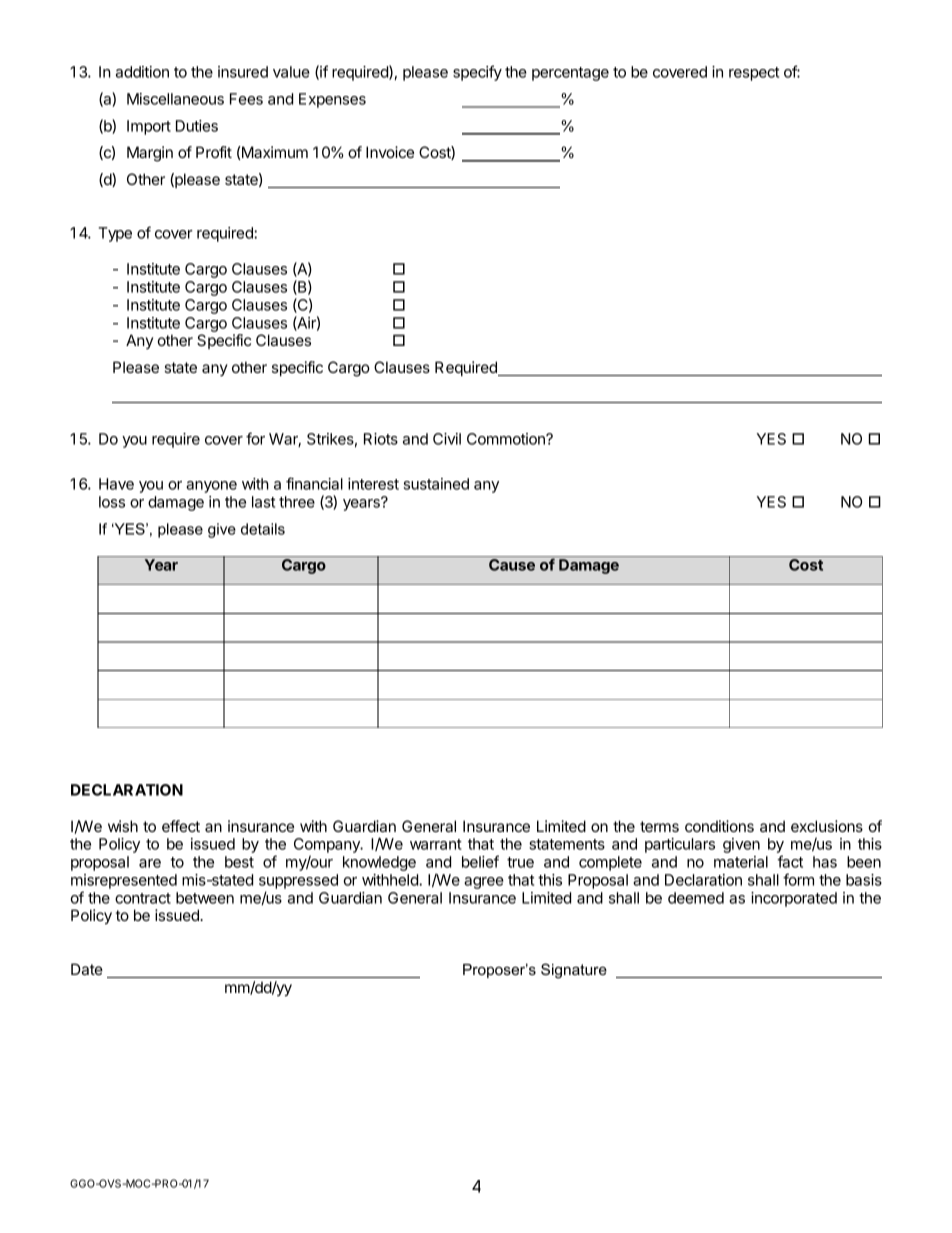 This page has width=952, height=1233. I want to click on Civil, so click(447, 439).
